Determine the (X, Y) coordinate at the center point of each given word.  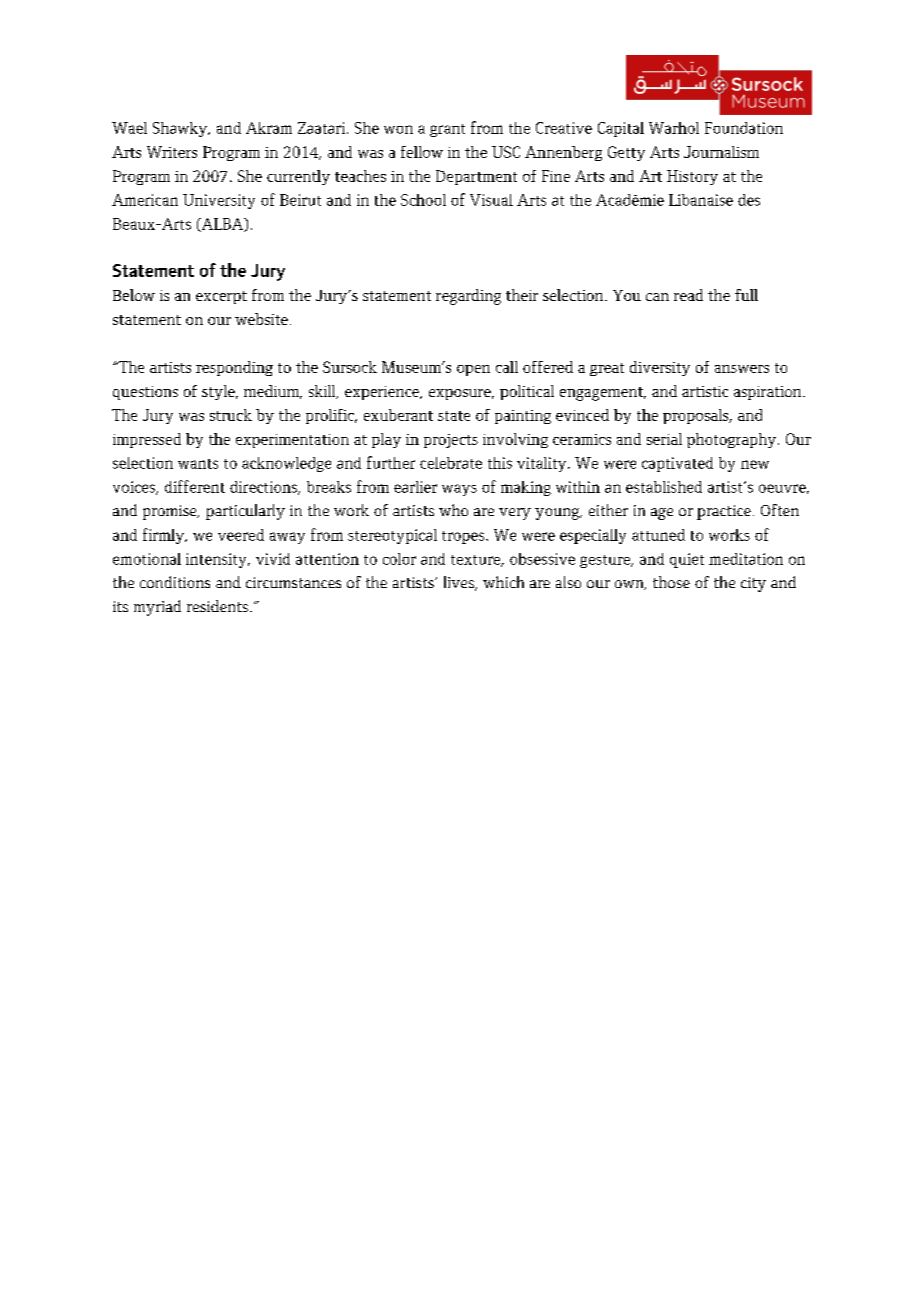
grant (447, 130)
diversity (660, 368)
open (473, 370)
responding (234, 368)
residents (217, 606)
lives (460, 583)
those (671, 582)
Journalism (721, 152)
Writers (172, 152)
